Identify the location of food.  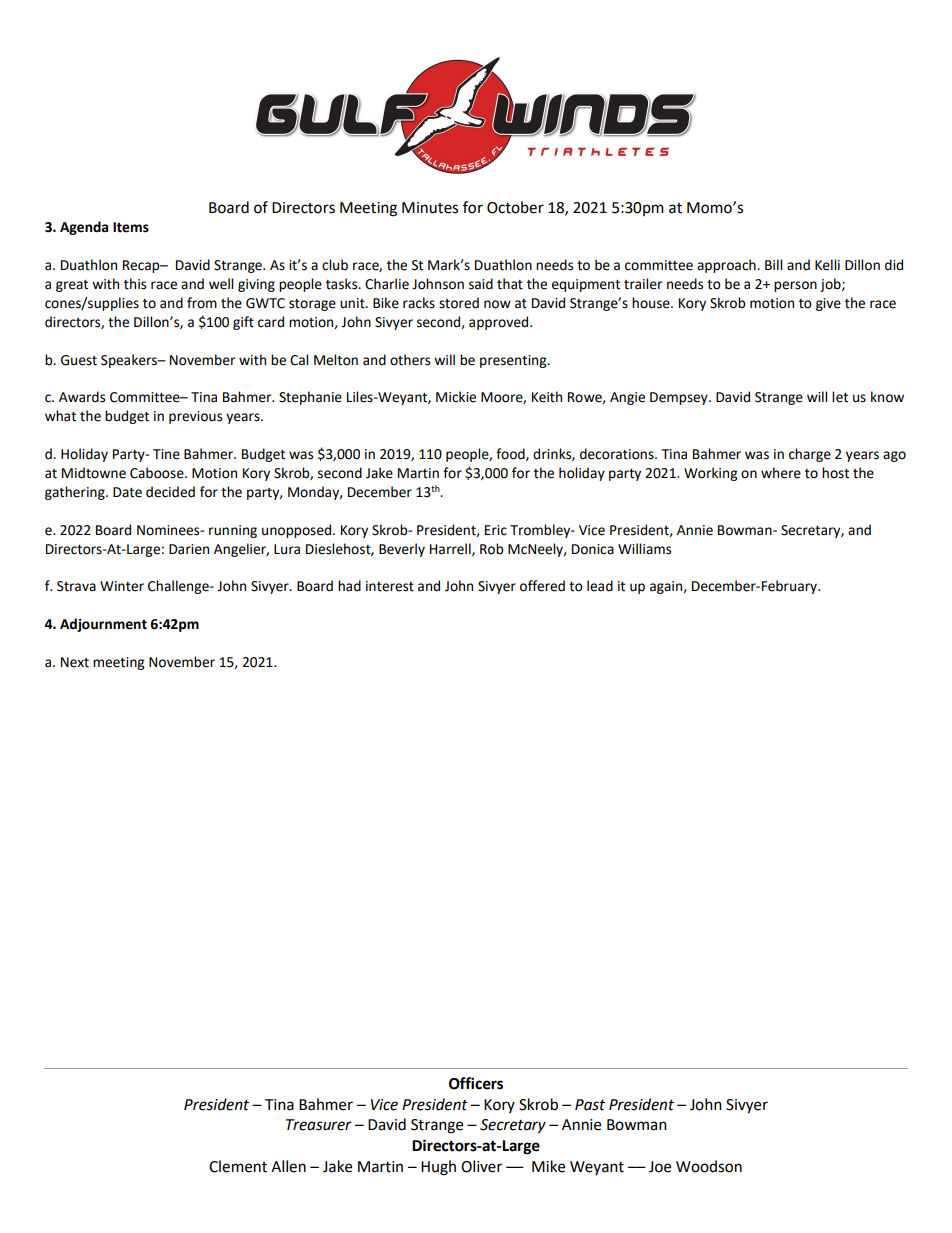
(511, 454).
